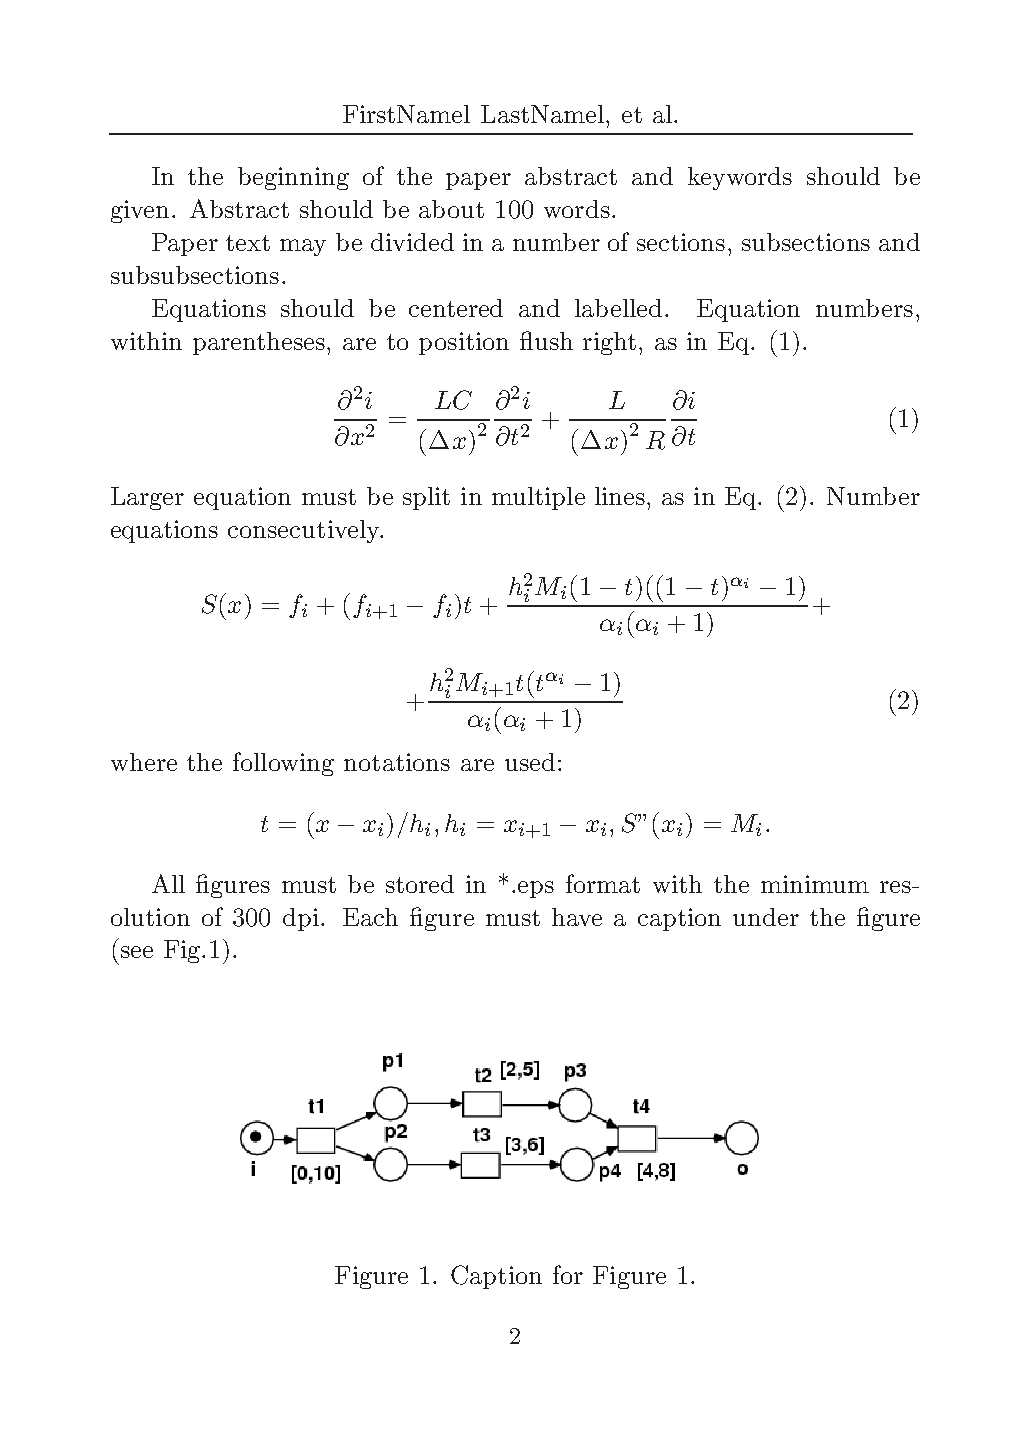 The height and width of the screenshot is (1442, 1018). What do you see at coordinates (426, 498) in the screenshot?
I see `split` at bounding box center [426, 498].
